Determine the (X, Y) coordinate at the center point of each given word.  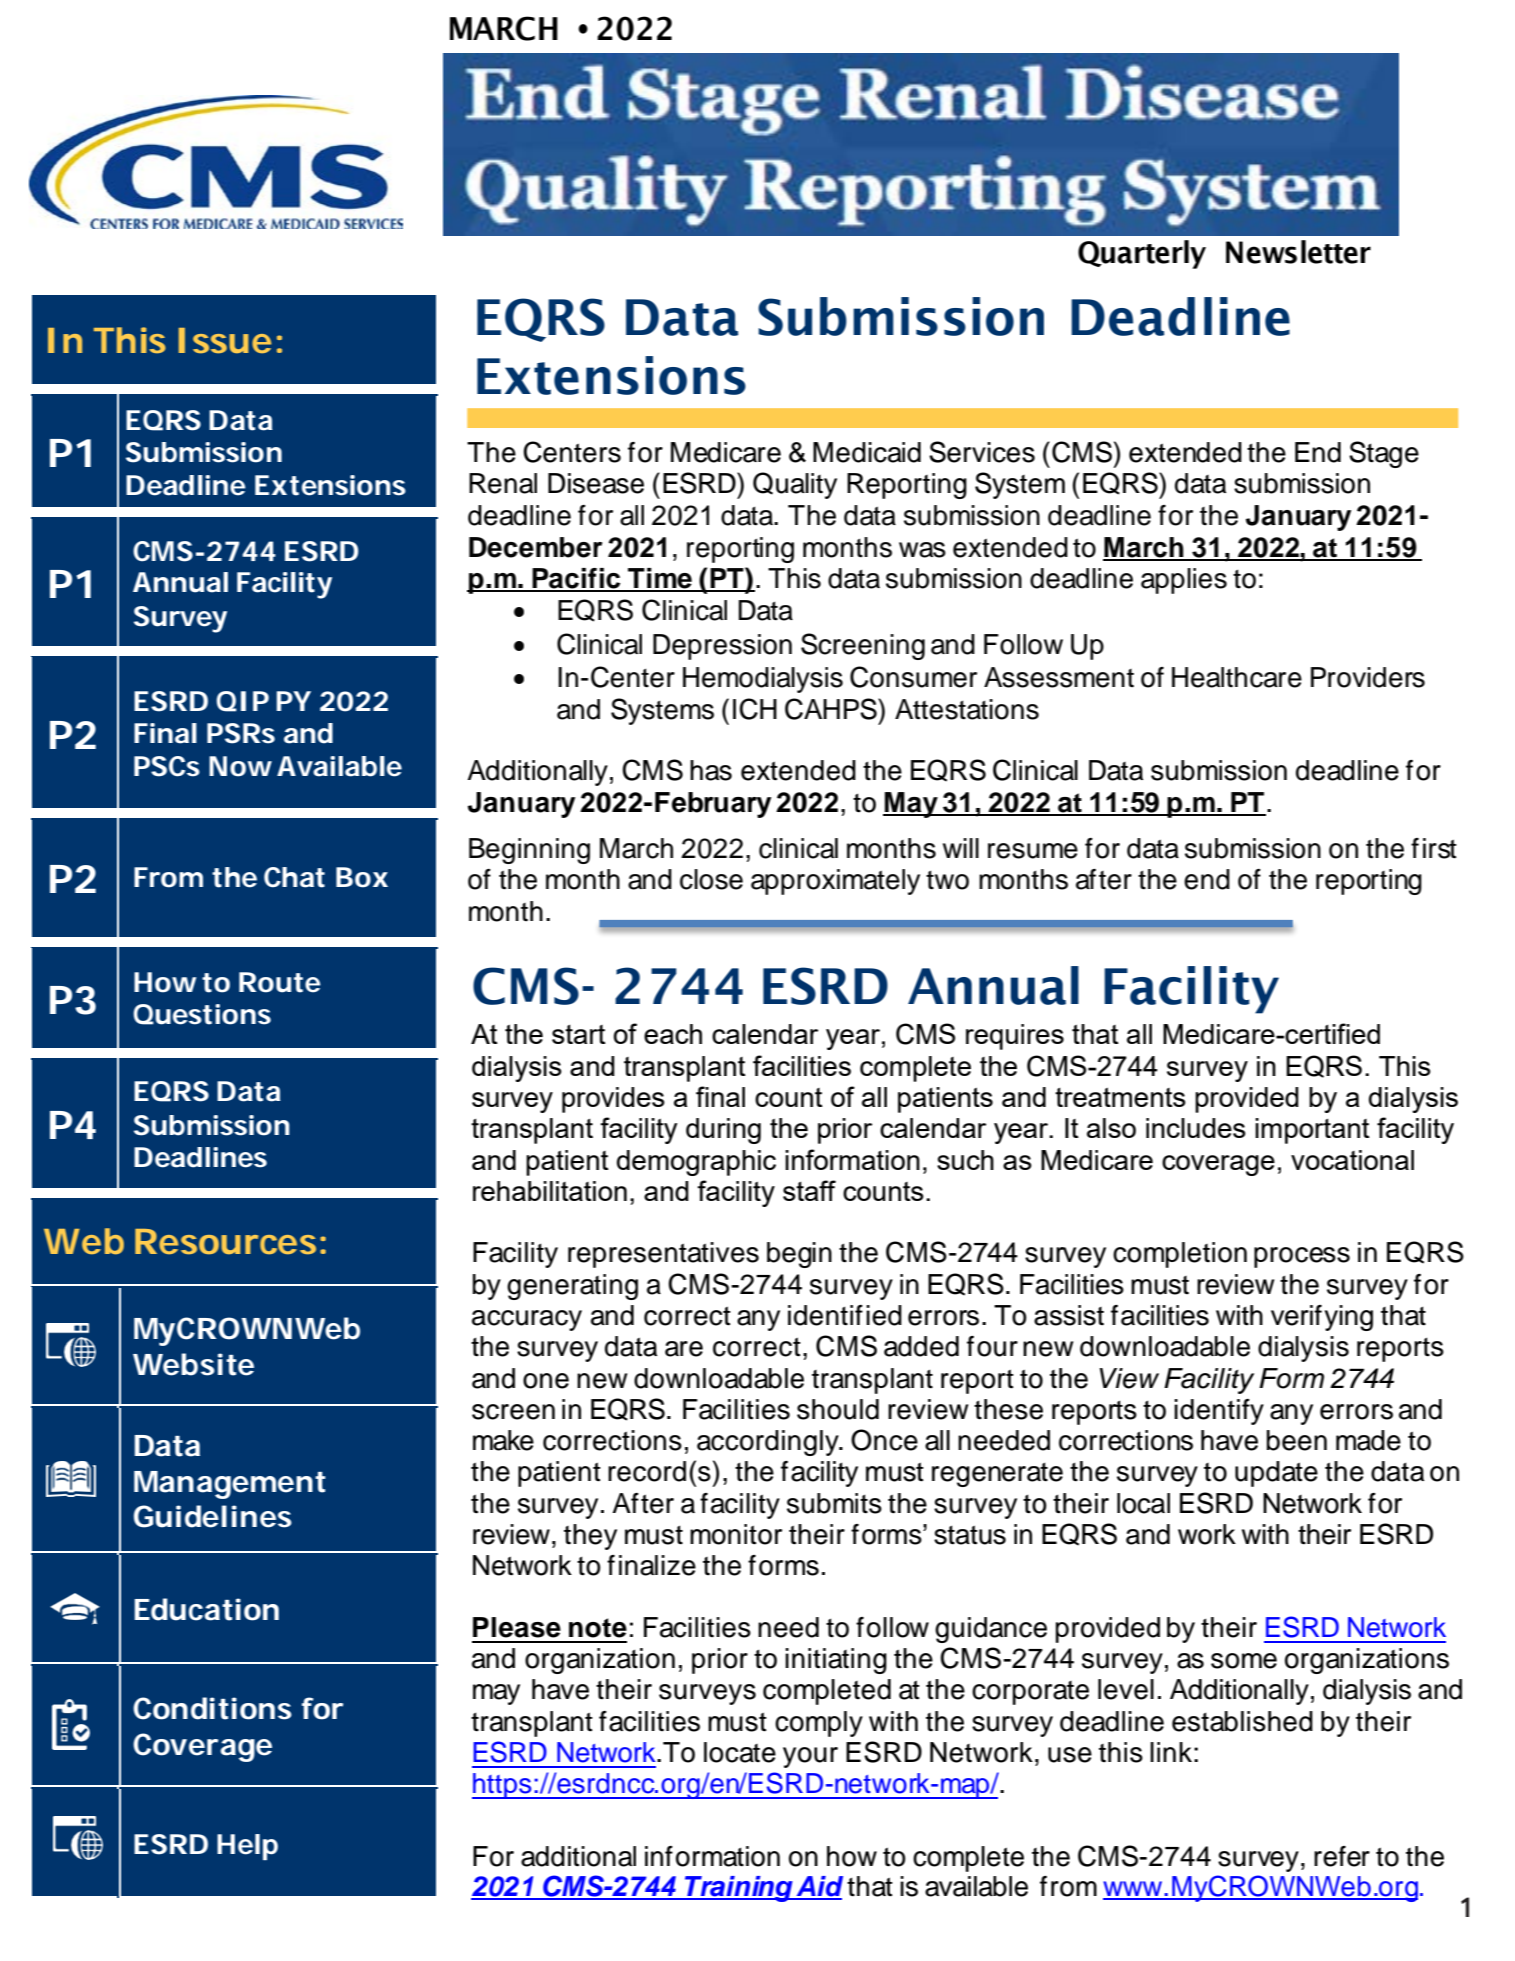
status (970, 1535)
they (590, 1537)
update (1276, 1474)
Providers (1368, 677)
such (965, 1160)
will (961, 848)
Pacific (576, 579)
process (1302, 1257)
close (711, 879)
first (1434, 848)
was (922, 550)
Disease (596, 483)
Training (739, 1889)
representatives (663, 1255)
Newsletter (1298, 252)
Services (982, 452)
